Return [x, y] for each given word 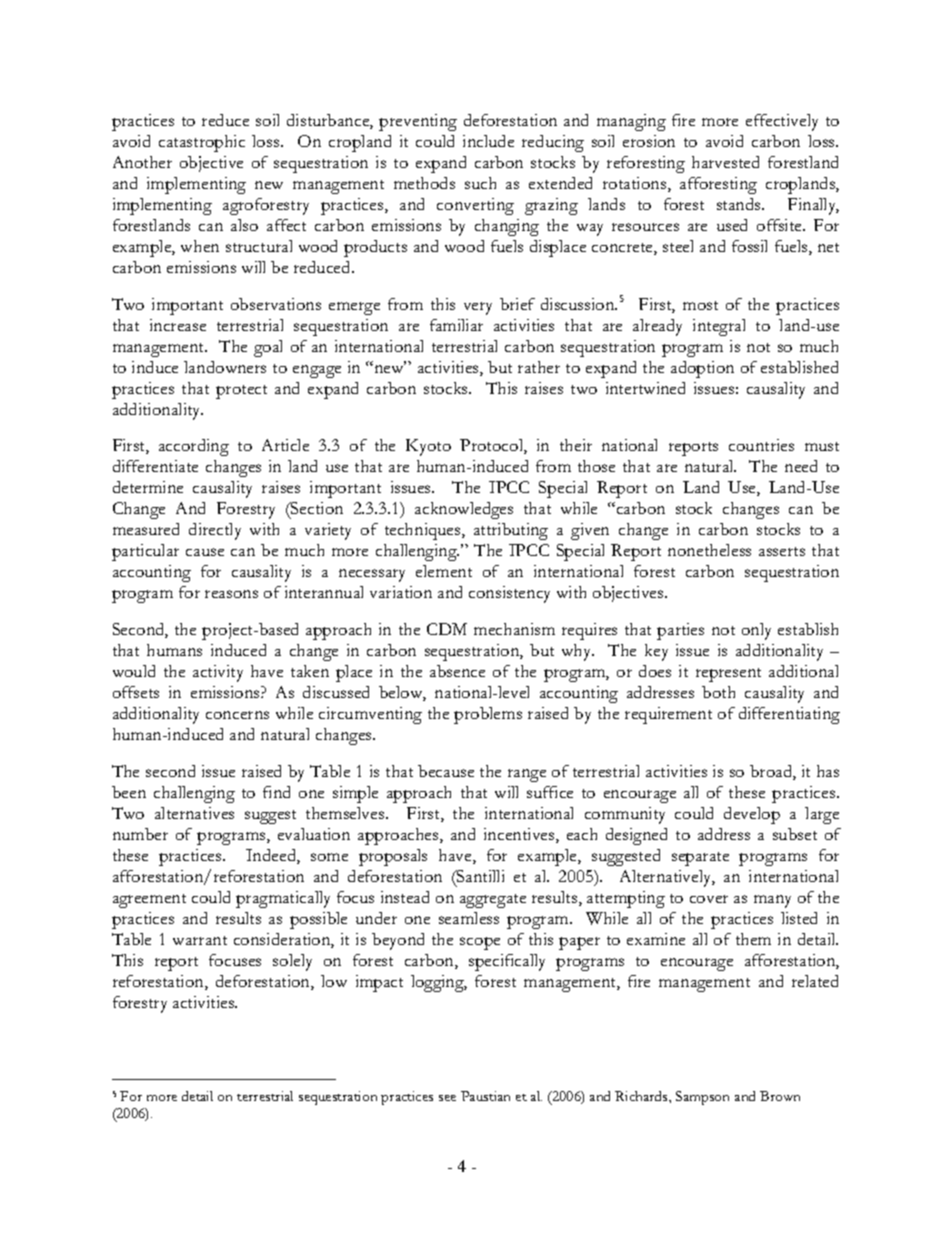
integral [719, 327]
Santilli [479, 876]
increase [178, 325]
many [772, 901]
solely [292, 962]
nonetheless [709, 550]
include [488, 141]
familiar [456, 325]
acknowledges [464, 510]
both [718, 692]
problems [488, 715]
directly [215, 531]
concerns [237, 715]
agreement [149, 901]
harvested [725, 162]
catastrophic [202, 143]
